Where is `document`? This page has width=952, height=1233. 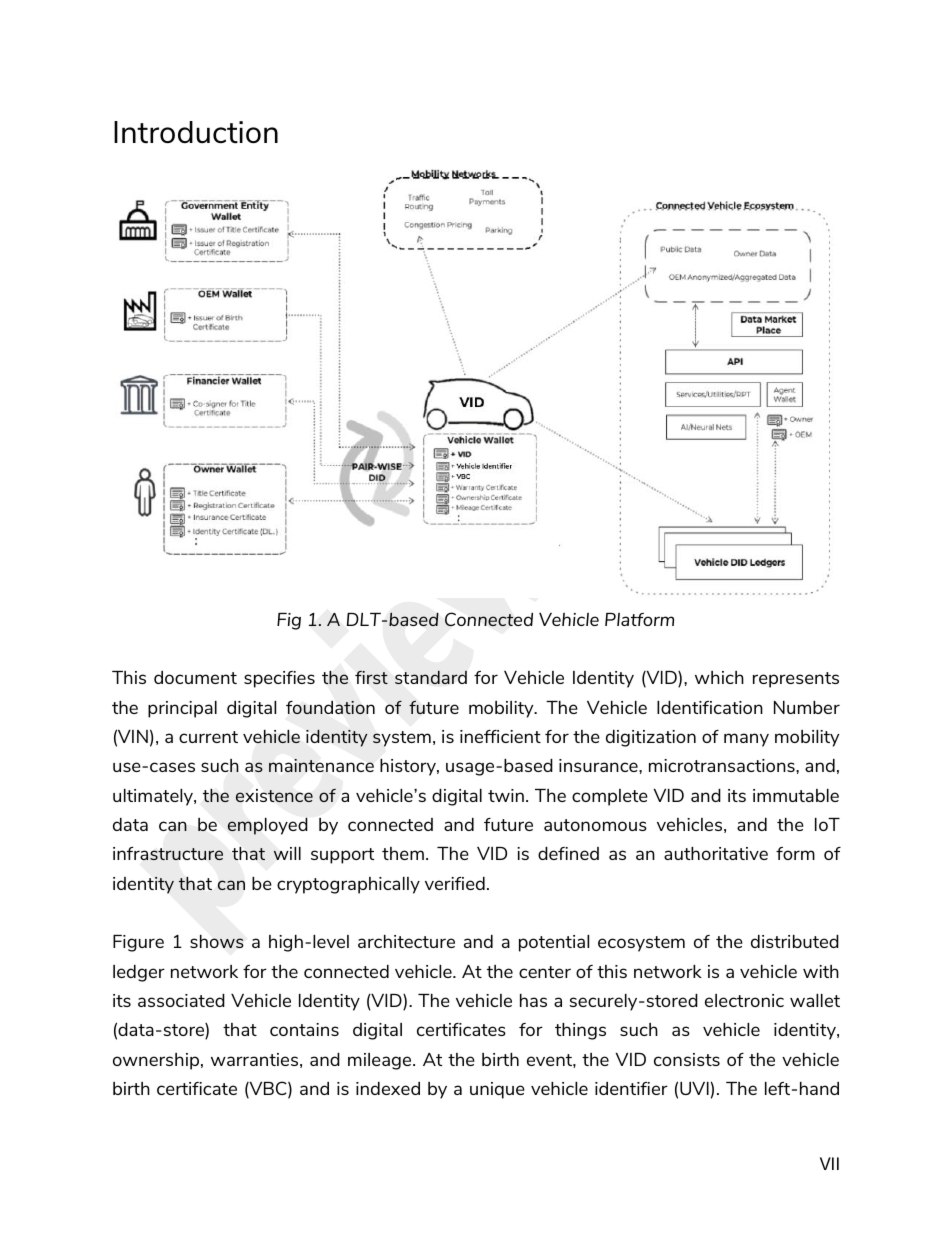 document is located at coordinates (195, 677).
